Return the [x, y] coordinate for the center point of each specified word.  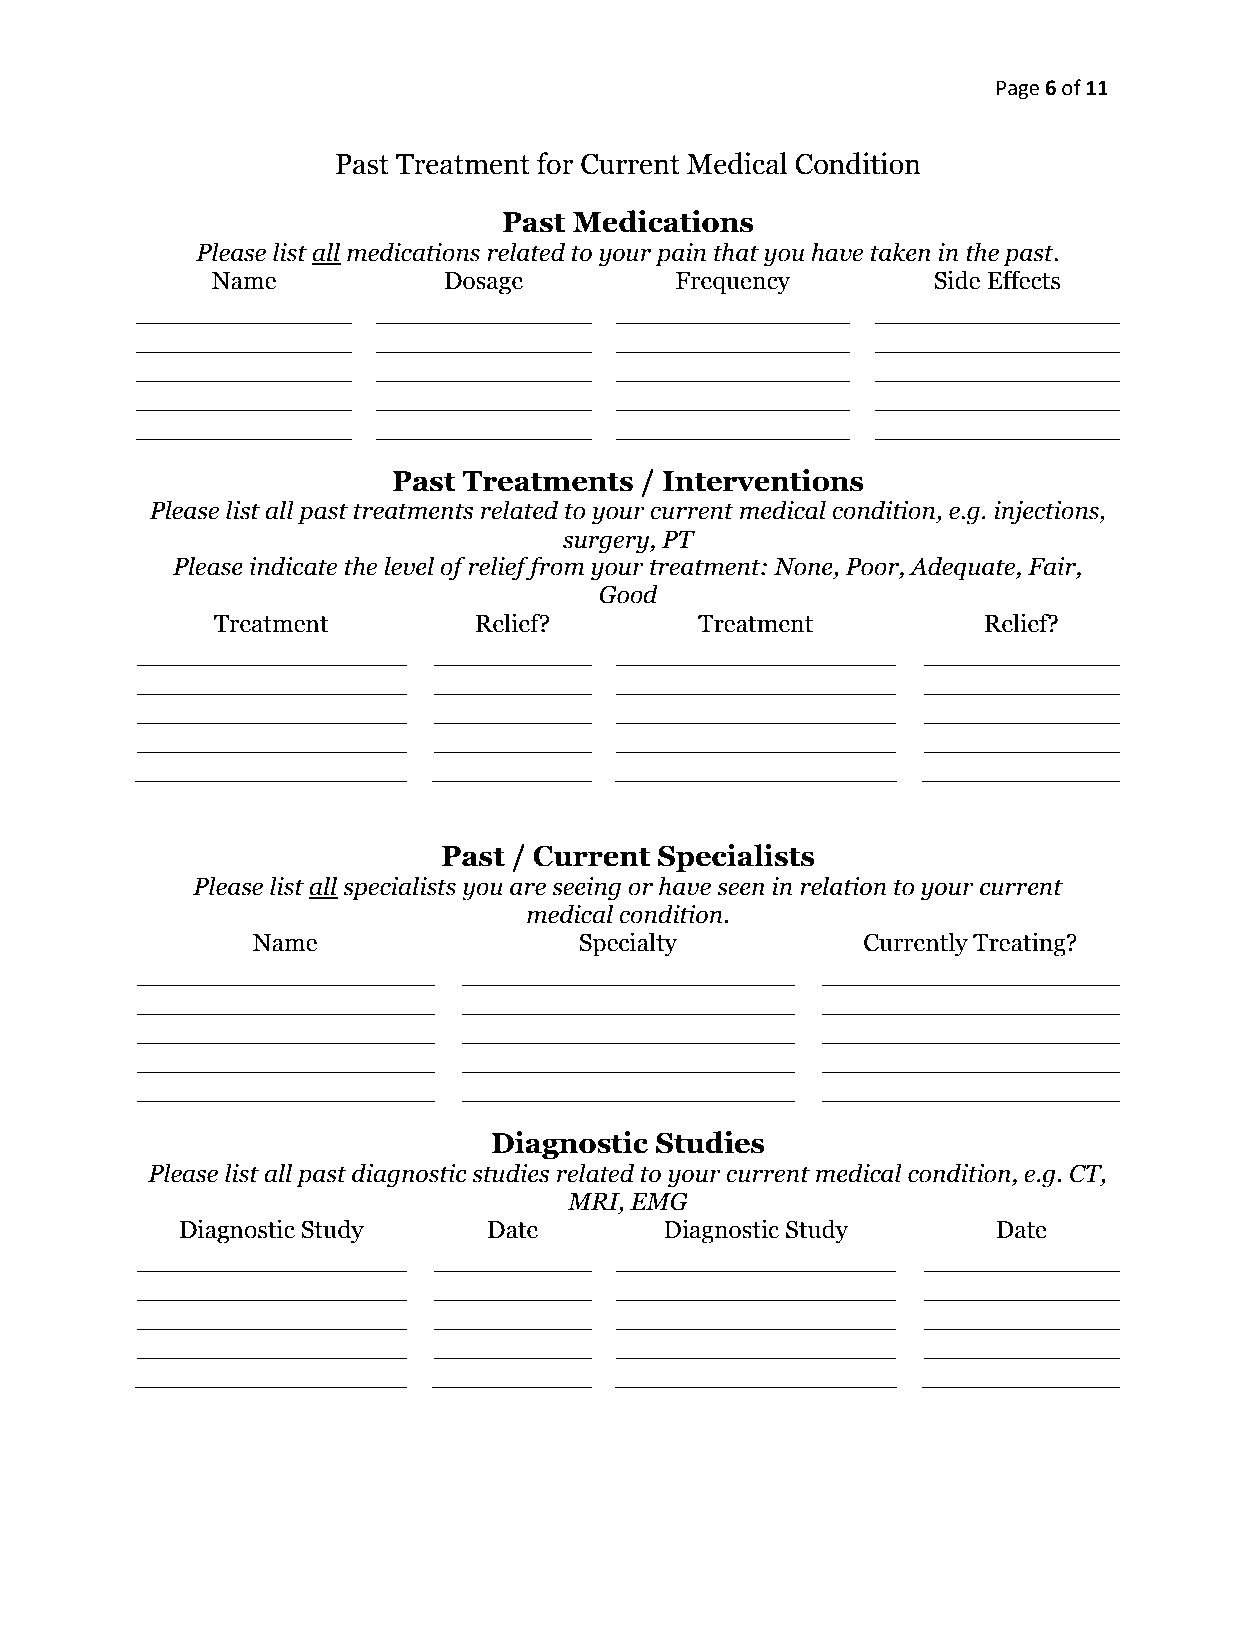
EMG [659, 1201]
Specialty [628, 944]
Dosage [484, 283]
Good [628, 594]
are [528, 889]
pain [680, 255]
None [804, 568]
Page [1018, 90]
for [555, 163]
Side [957, 280]
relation [843, 886]
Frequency [733, 283]
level [409, 566]
